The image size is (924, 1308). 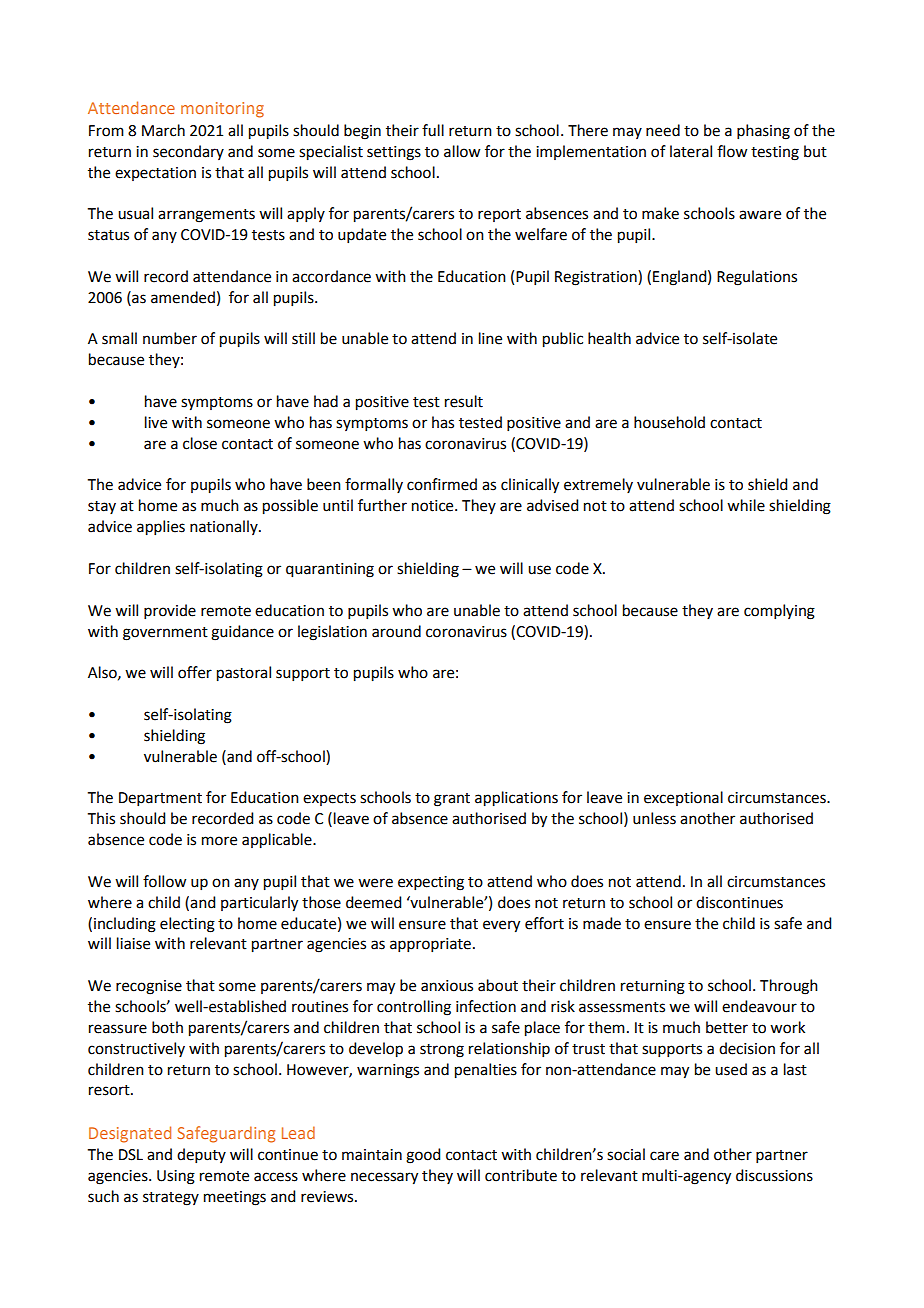 What do you see at coordinates (442, 484) in the screenshot?
I see `confirmed` at bounding box center [442, 484].
